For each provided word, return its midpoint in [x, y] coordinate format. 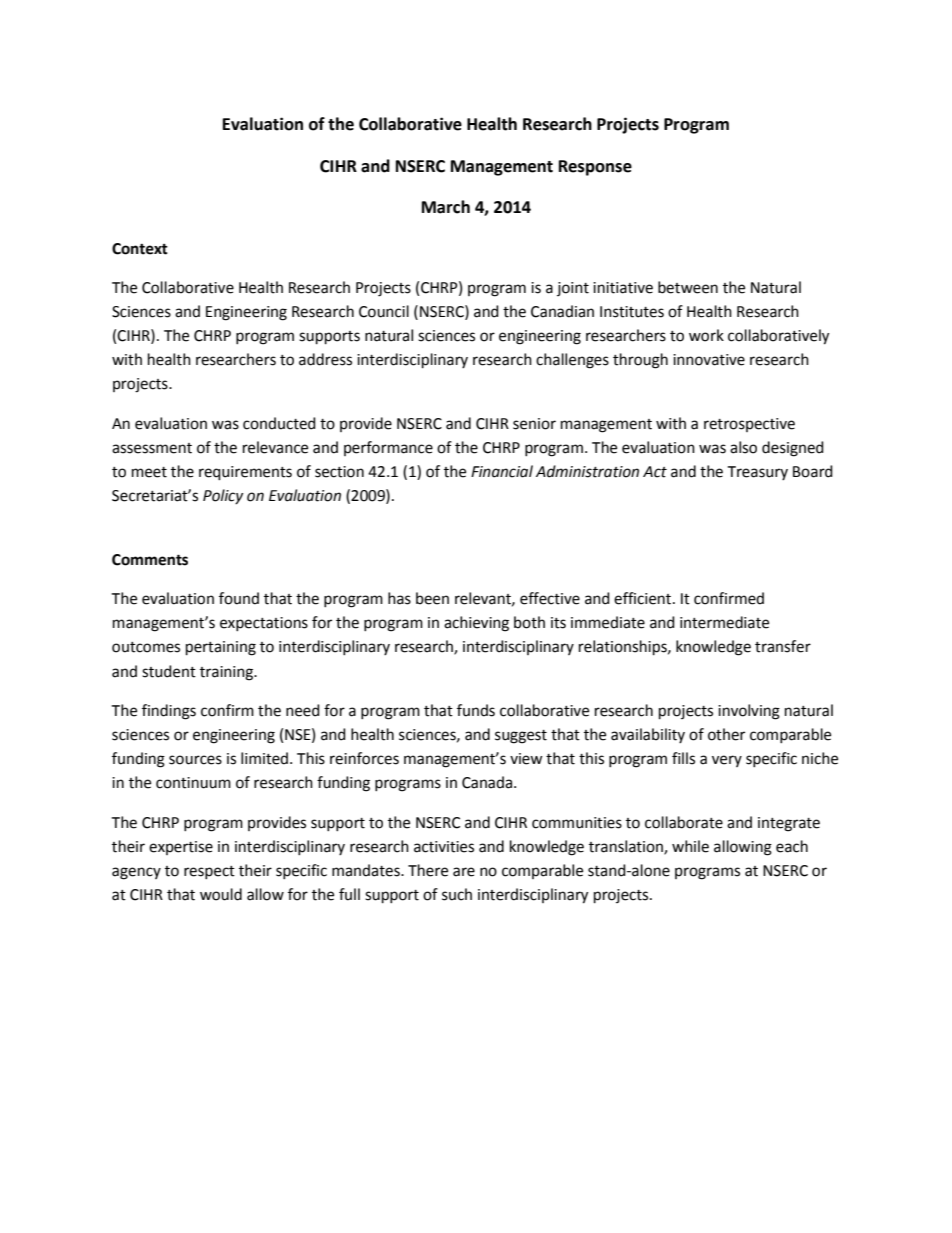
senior [534, 424]
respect [209, 872]
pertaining [221, 648]
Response [595, 168]
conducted [279, 423]
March [446, 207]
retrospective [749, 425]
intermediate [724, 622]
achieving [476, 624]
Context [140, 249]
